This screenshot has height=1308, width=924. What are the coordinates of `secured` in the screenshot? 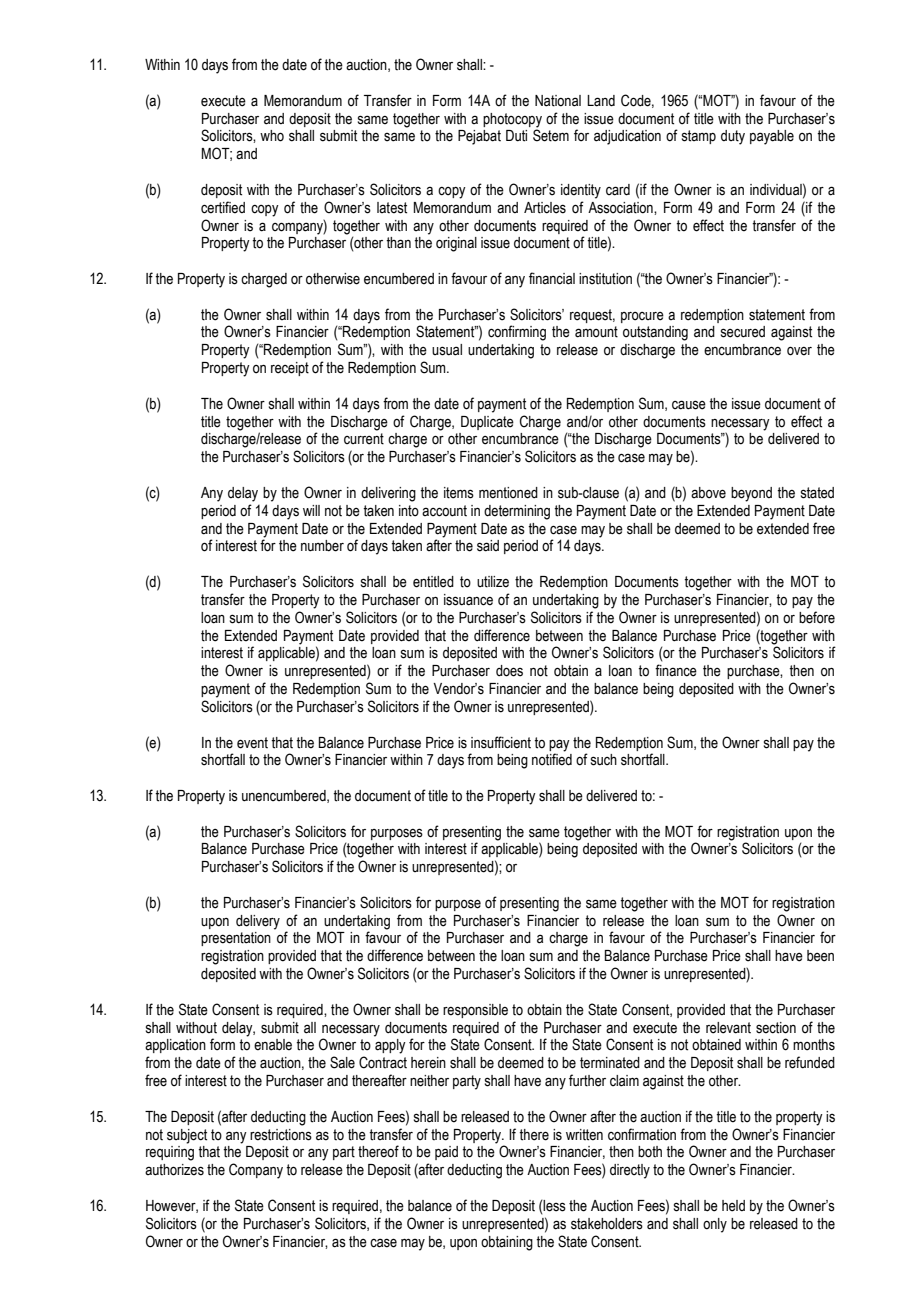 It's located at (743, 332).
